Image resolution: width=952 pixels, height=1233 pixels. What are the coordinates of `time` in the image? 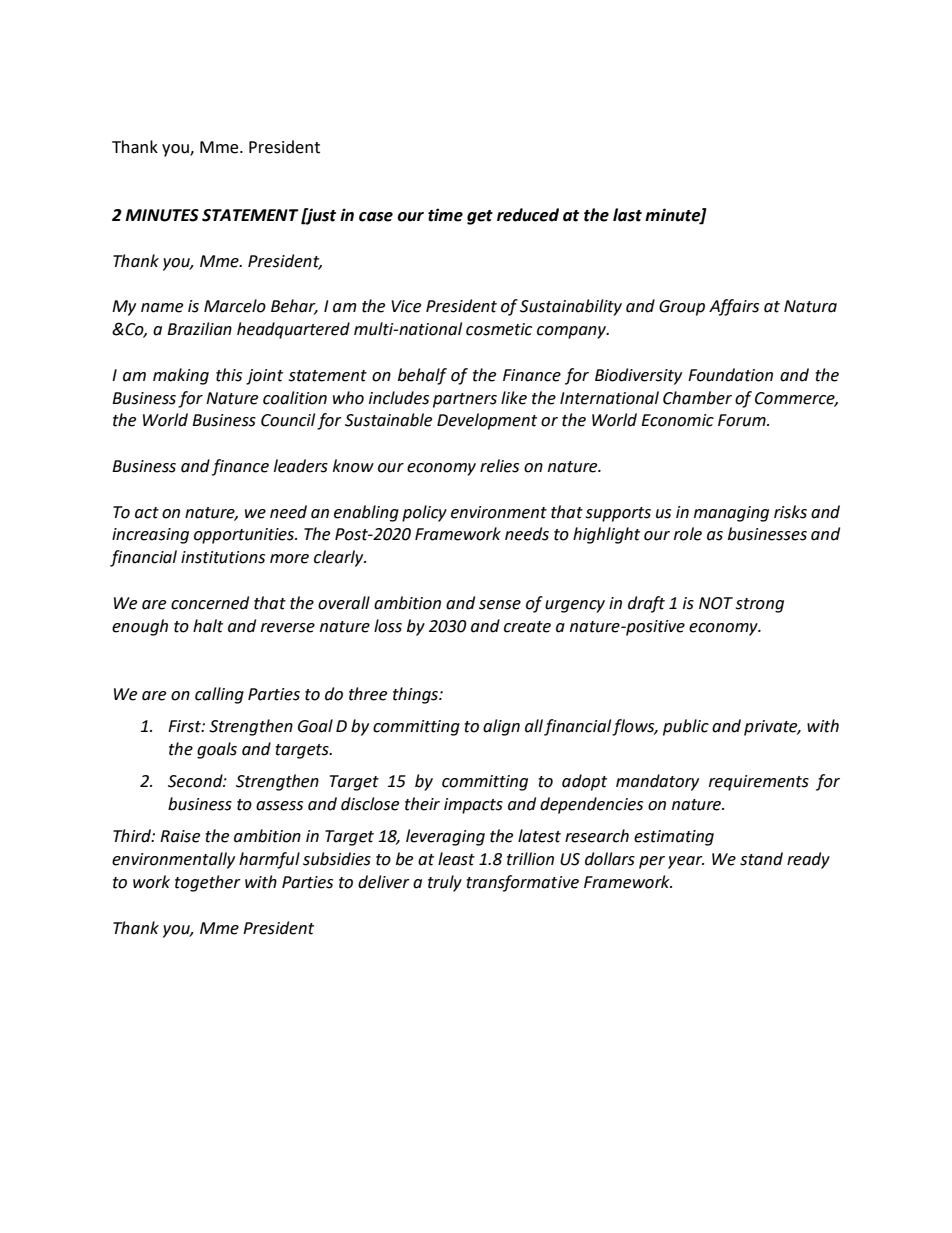 It's located at (445, 215).
